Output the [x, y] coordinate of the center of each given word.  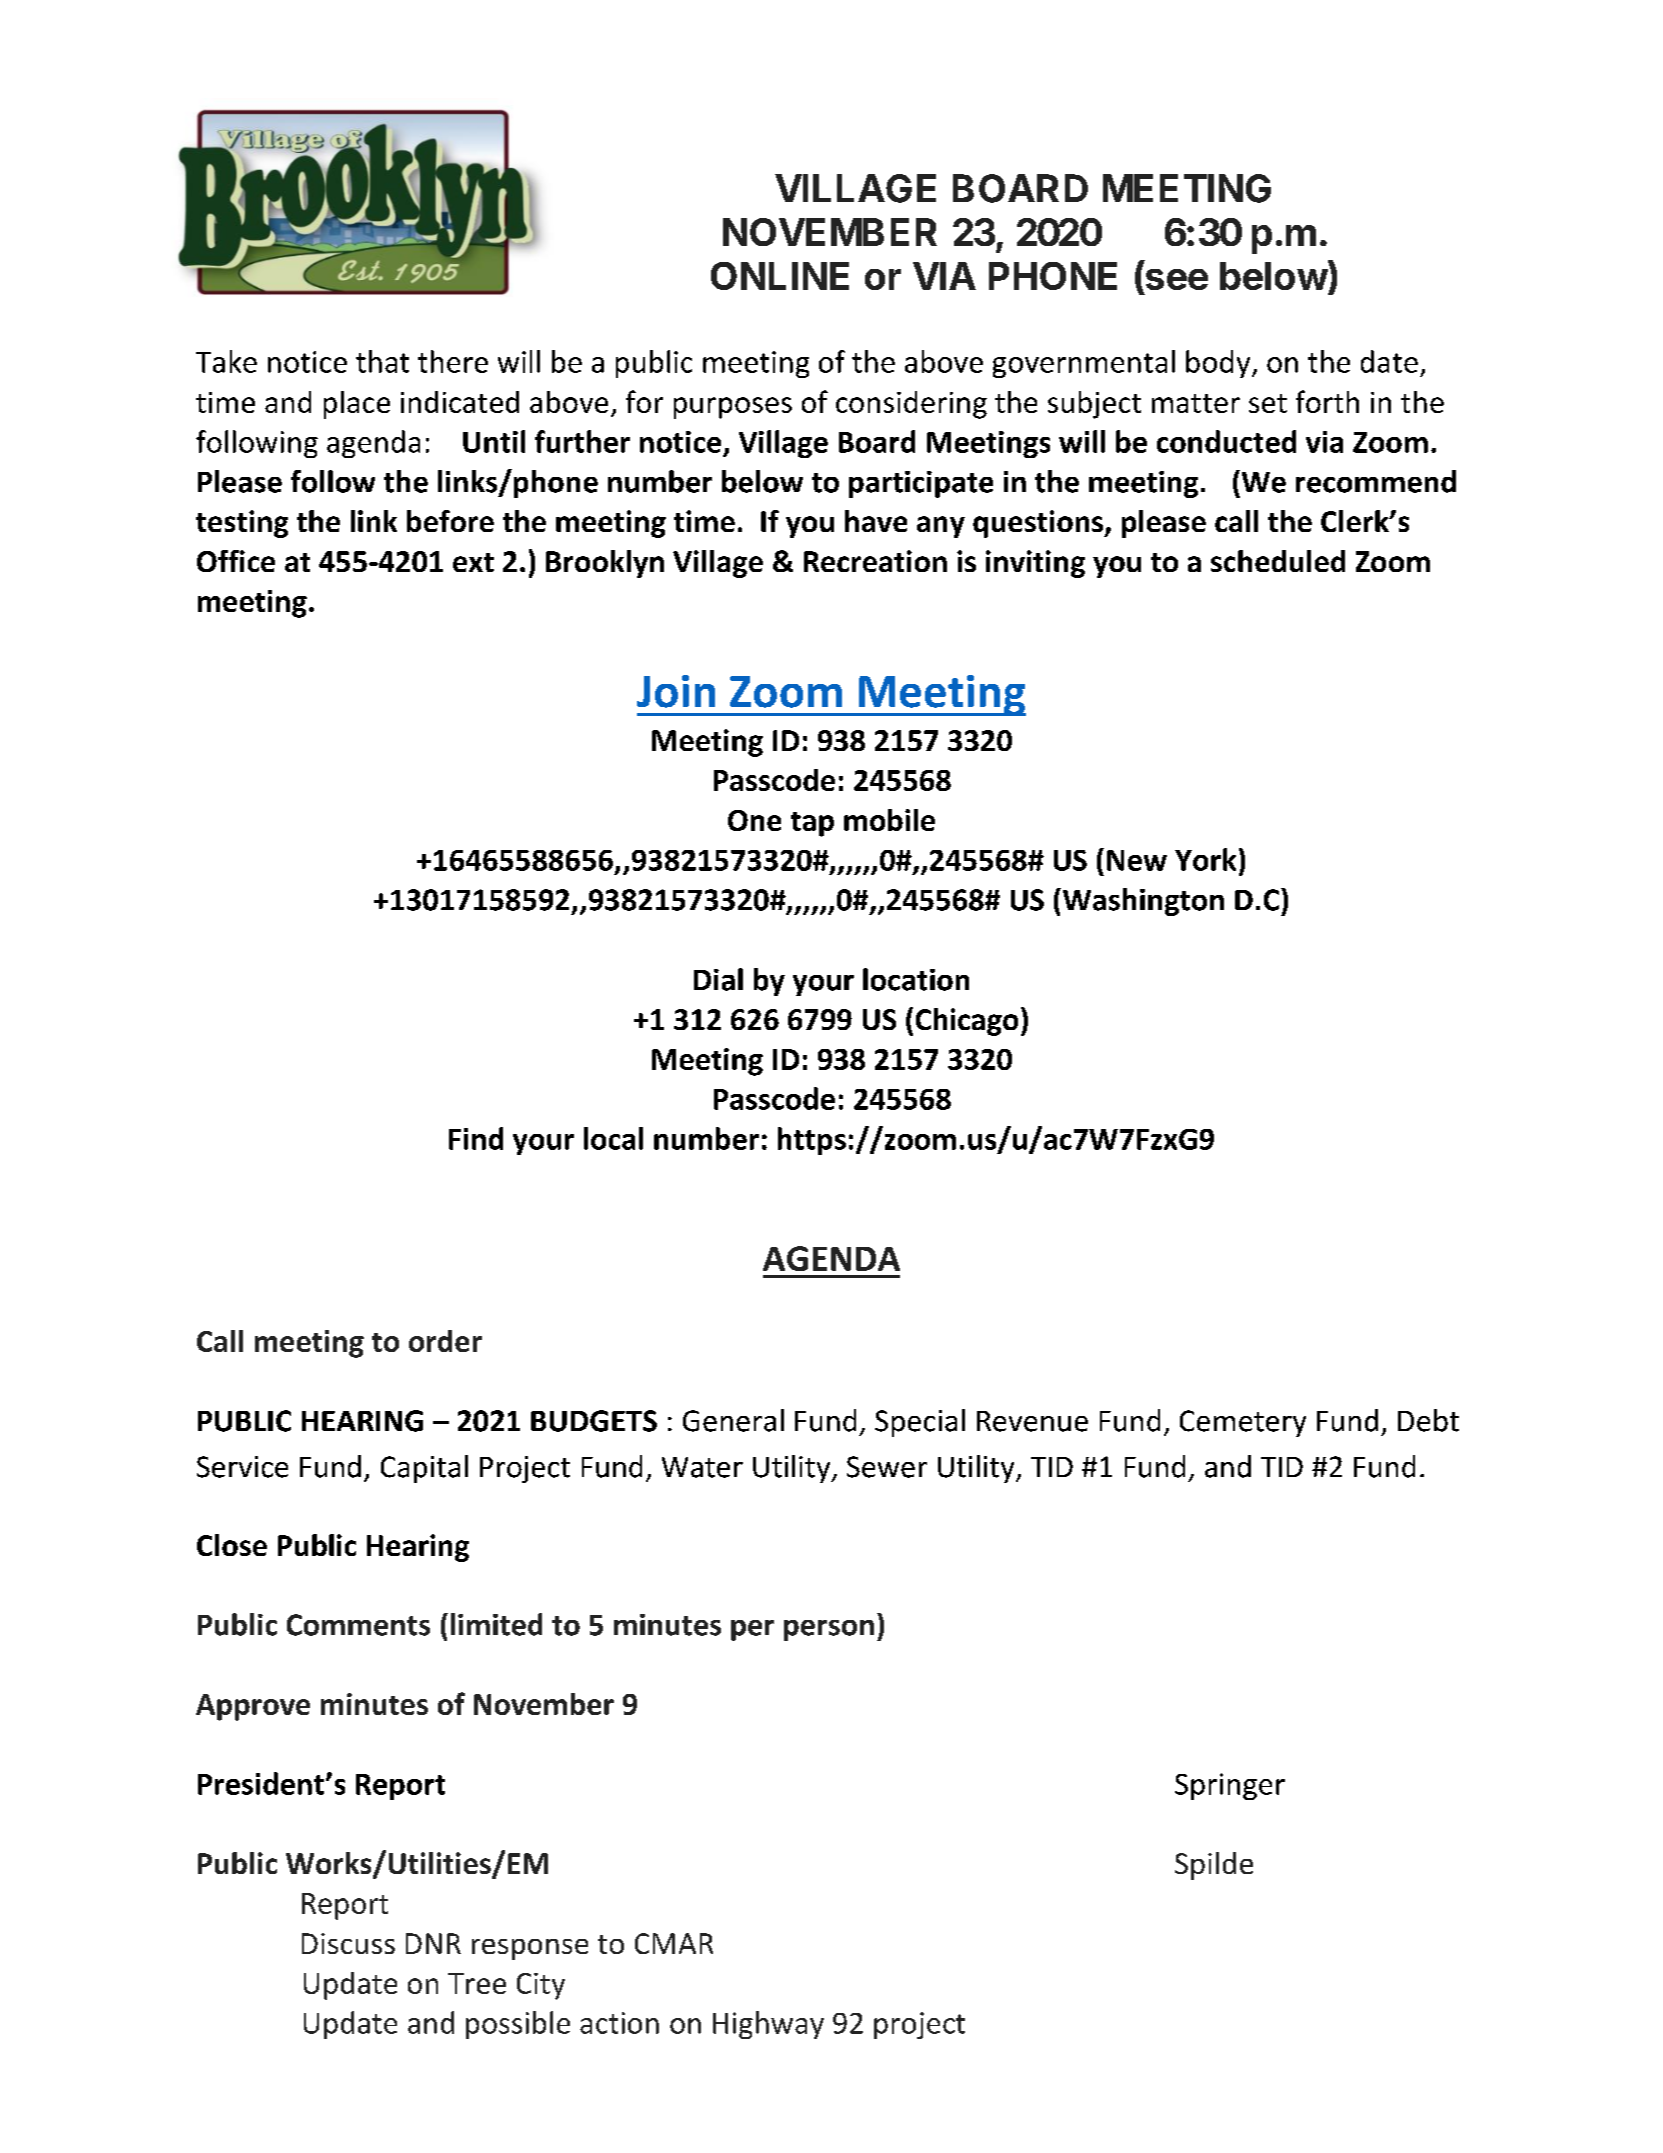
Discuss [348, 1943]
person [829, 1630]
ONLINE [780, 276]
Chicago [967, 1022]
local [613, 1138]
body [1219, 364]
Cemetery [1243, 1423]
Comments [358, 1625]
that [382, 361]
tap [812, 824]
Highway [768, 2025]
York [1205, 859]
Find [476, 1138]
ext [473, 562]
